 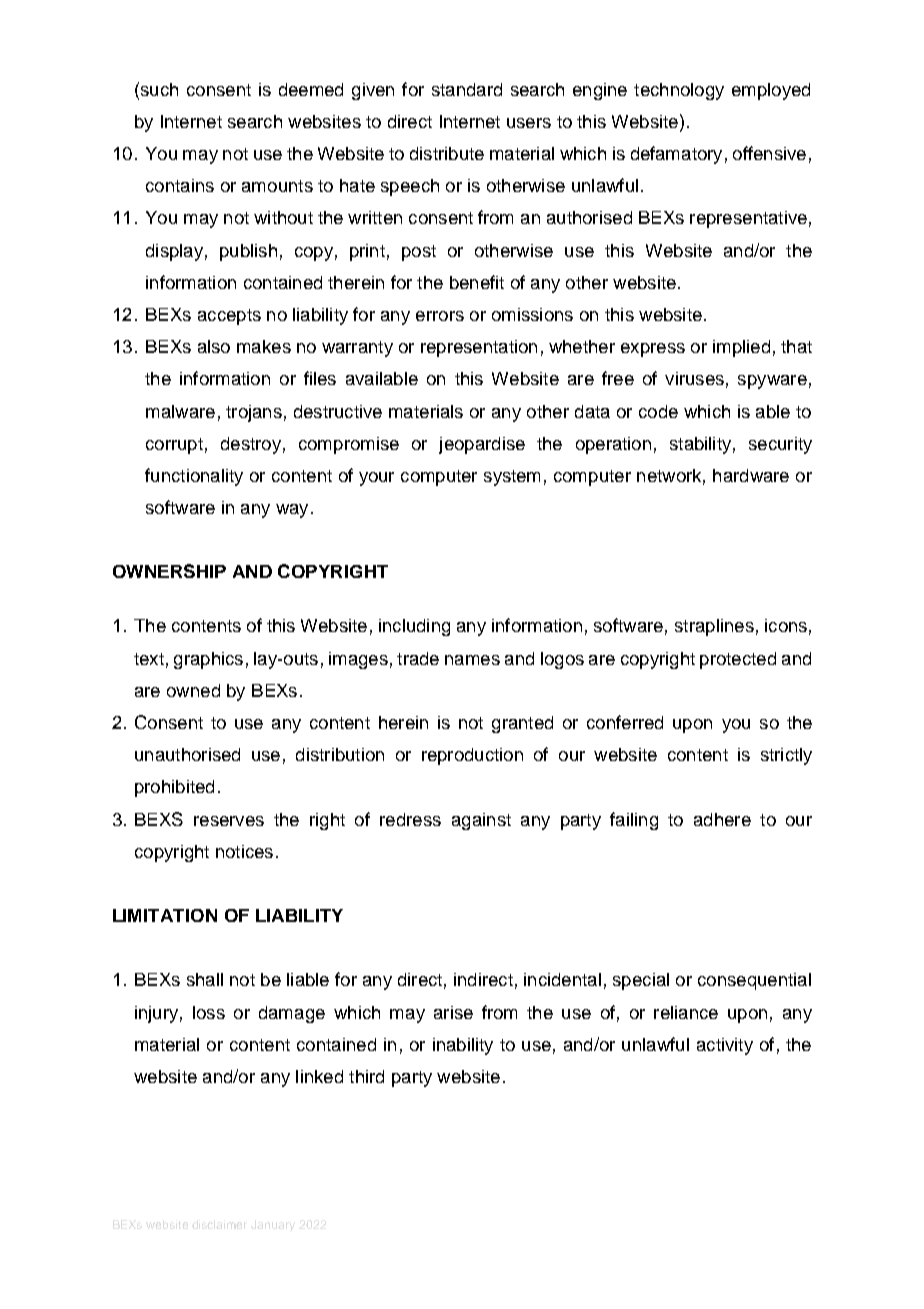 What do you see at coordinates (679, 91) in the document?
I see `technology` at bounding box center [679, 91].
